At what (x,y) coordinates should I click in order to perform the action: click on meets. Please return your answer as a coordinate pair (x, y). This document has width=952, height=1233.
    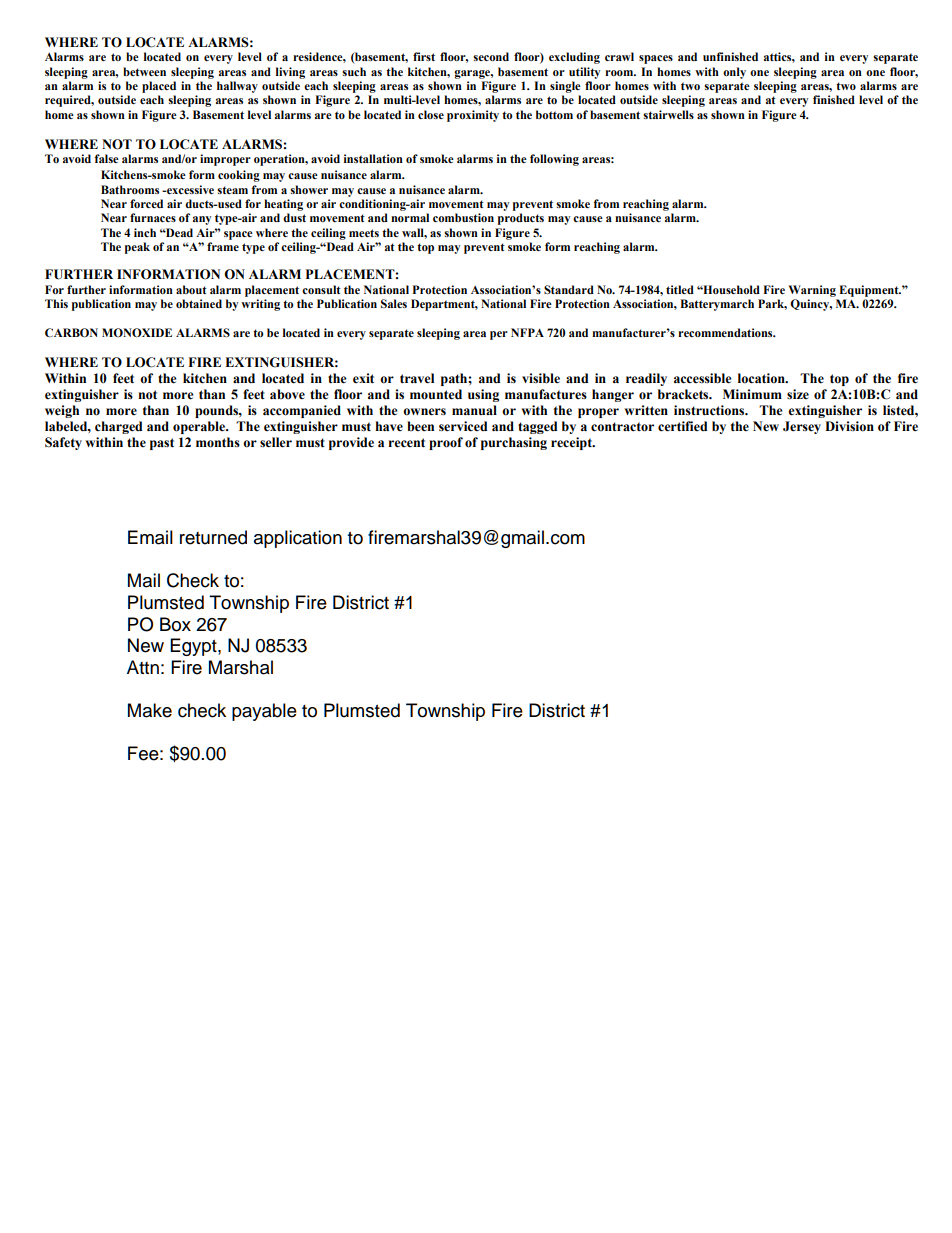
    Looking at the image, I should click on (364, 233).
